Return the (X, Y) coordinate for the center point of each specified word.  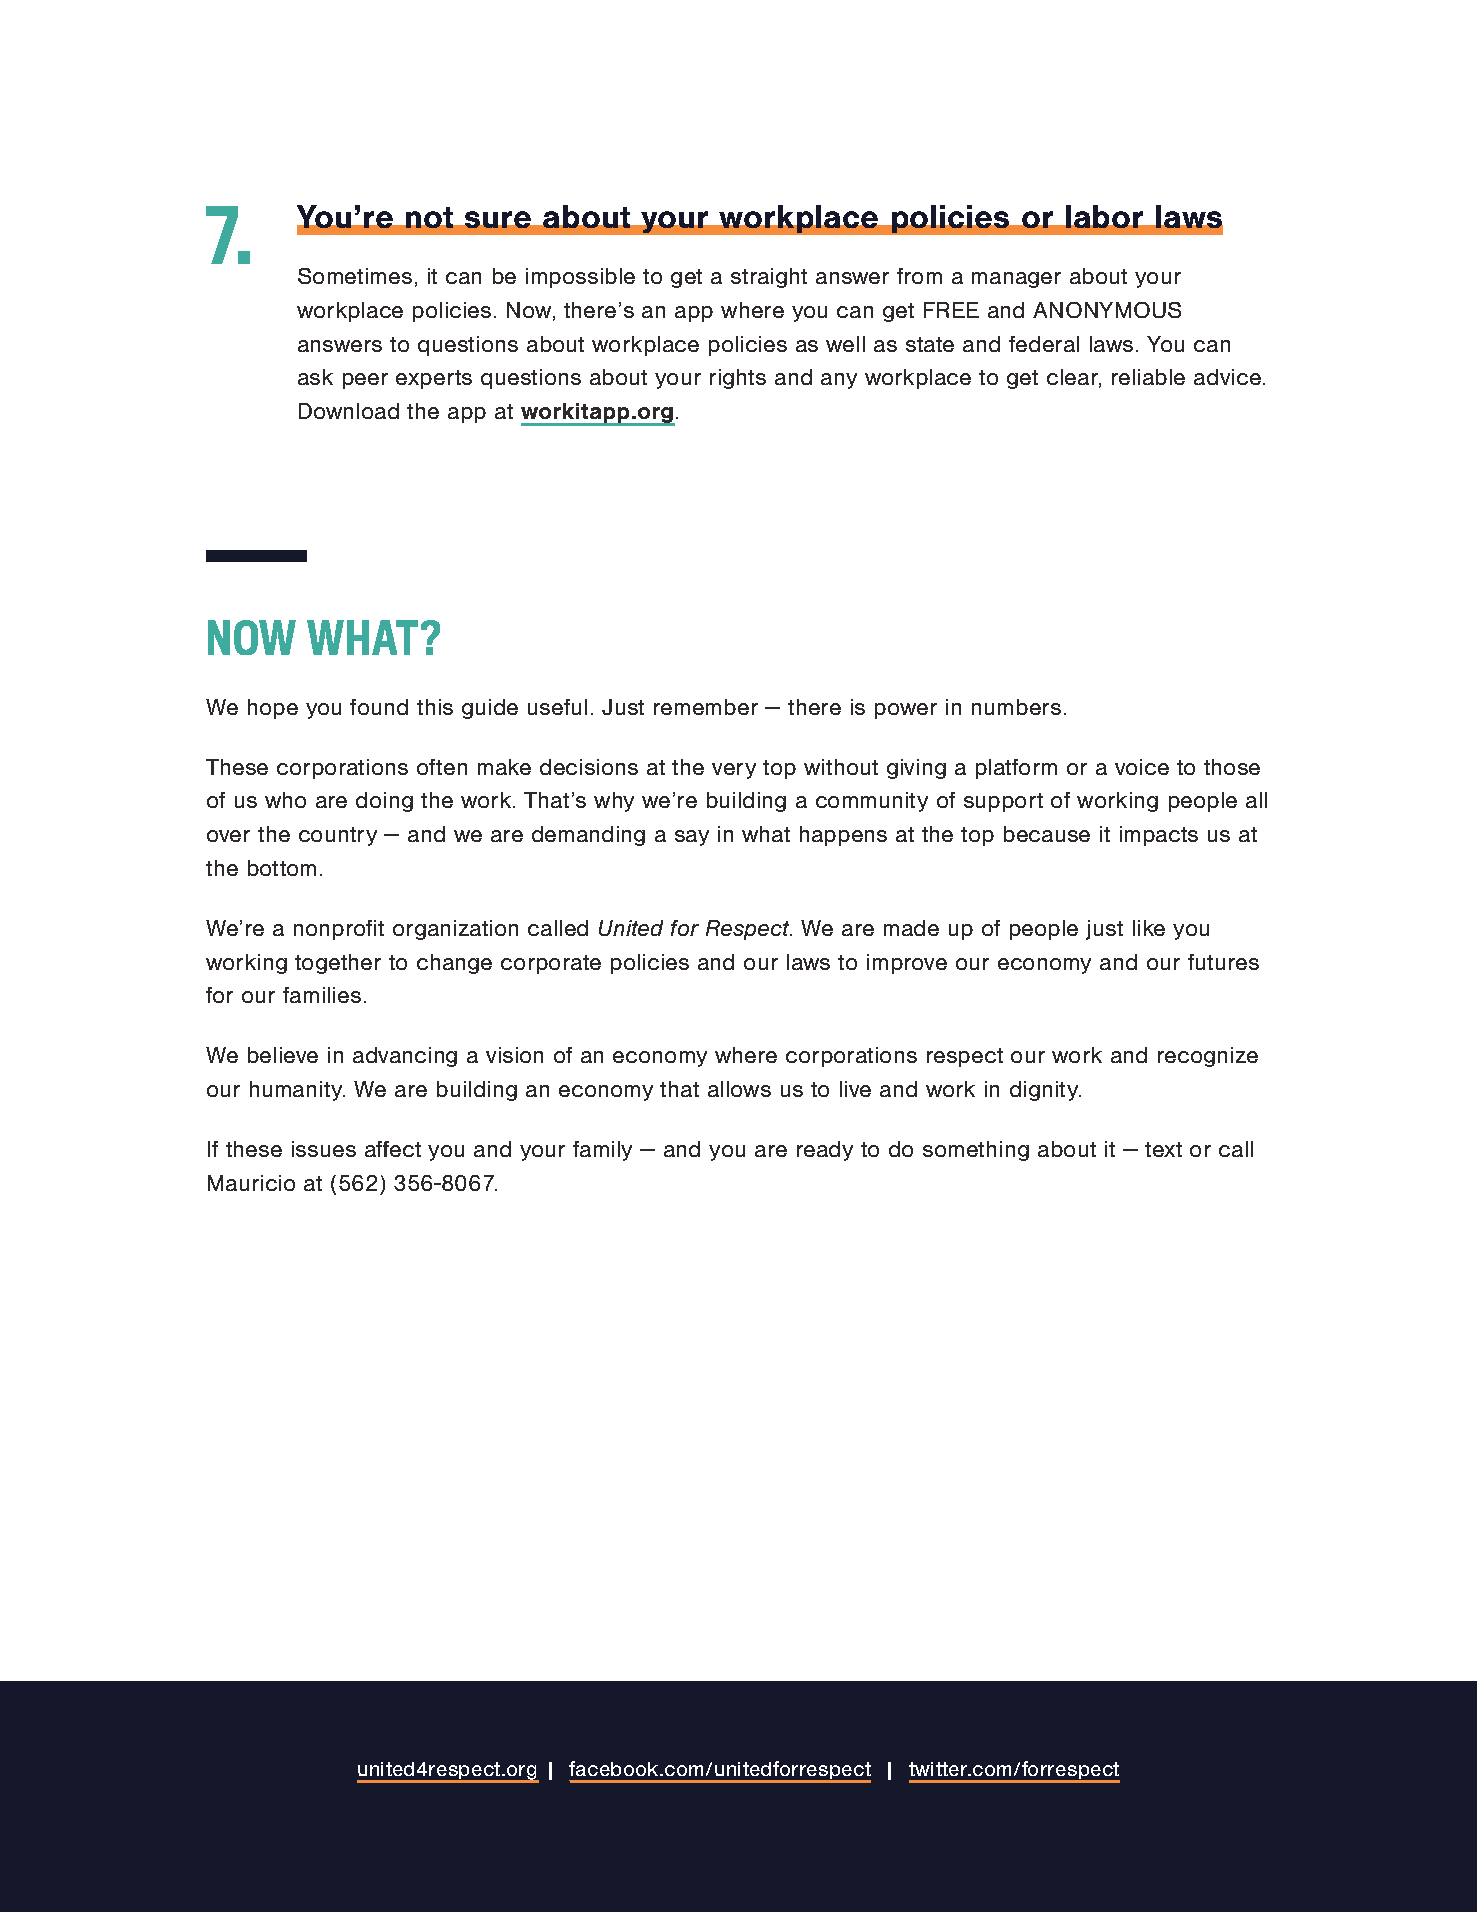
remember (706, 707)
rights (738, 379)
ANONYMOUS (1107, 310)
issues (324, 1149)
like (1149, 928)
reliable (1148, 377)
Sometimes (355, 276)
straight (769, 278)
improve (907, 964)
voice (1142, 767)
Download (349, 411)
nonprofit (339, 930)
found (379, 707)
